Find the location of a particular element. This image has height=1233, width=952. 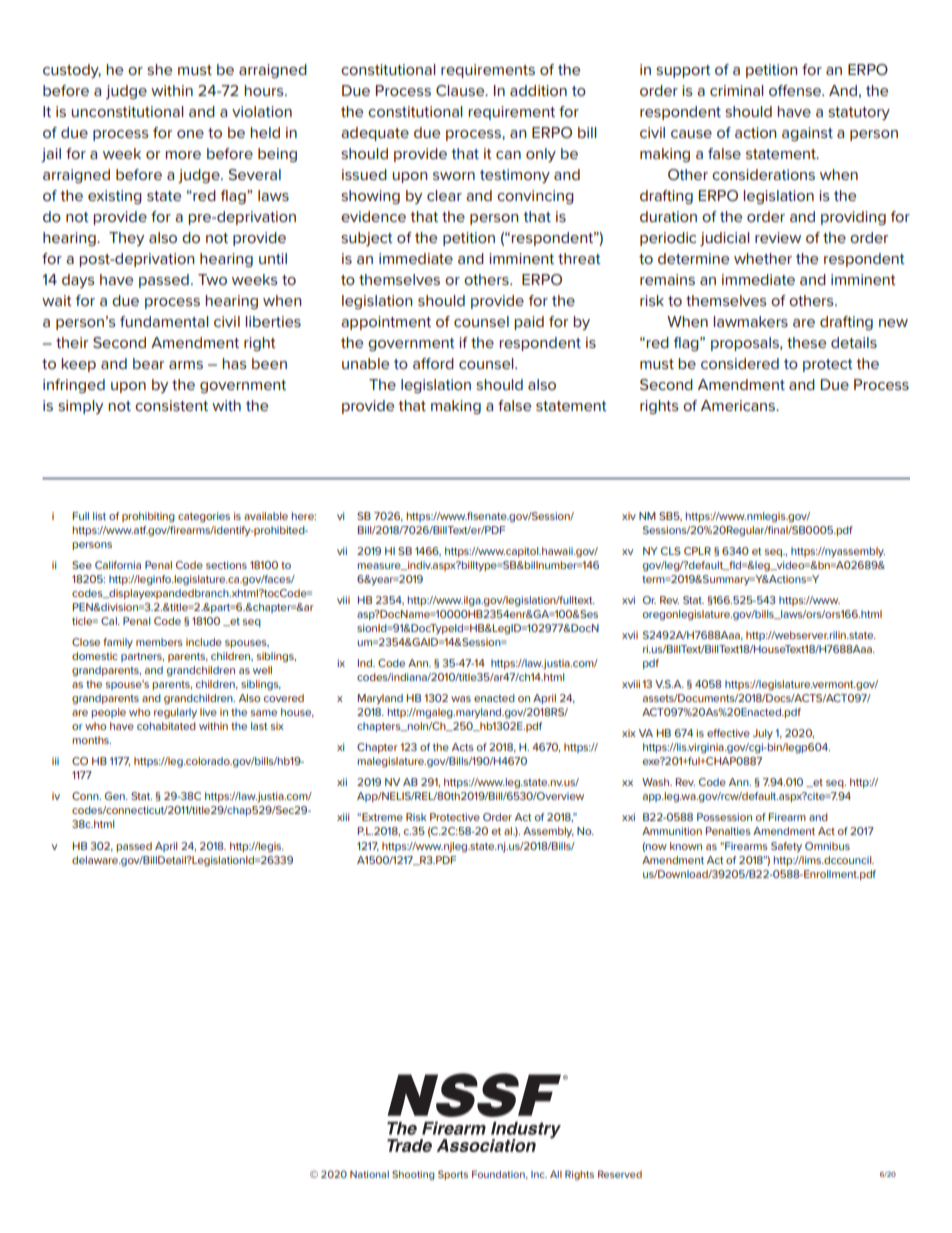

National is located at coordinates (369, 1174).
